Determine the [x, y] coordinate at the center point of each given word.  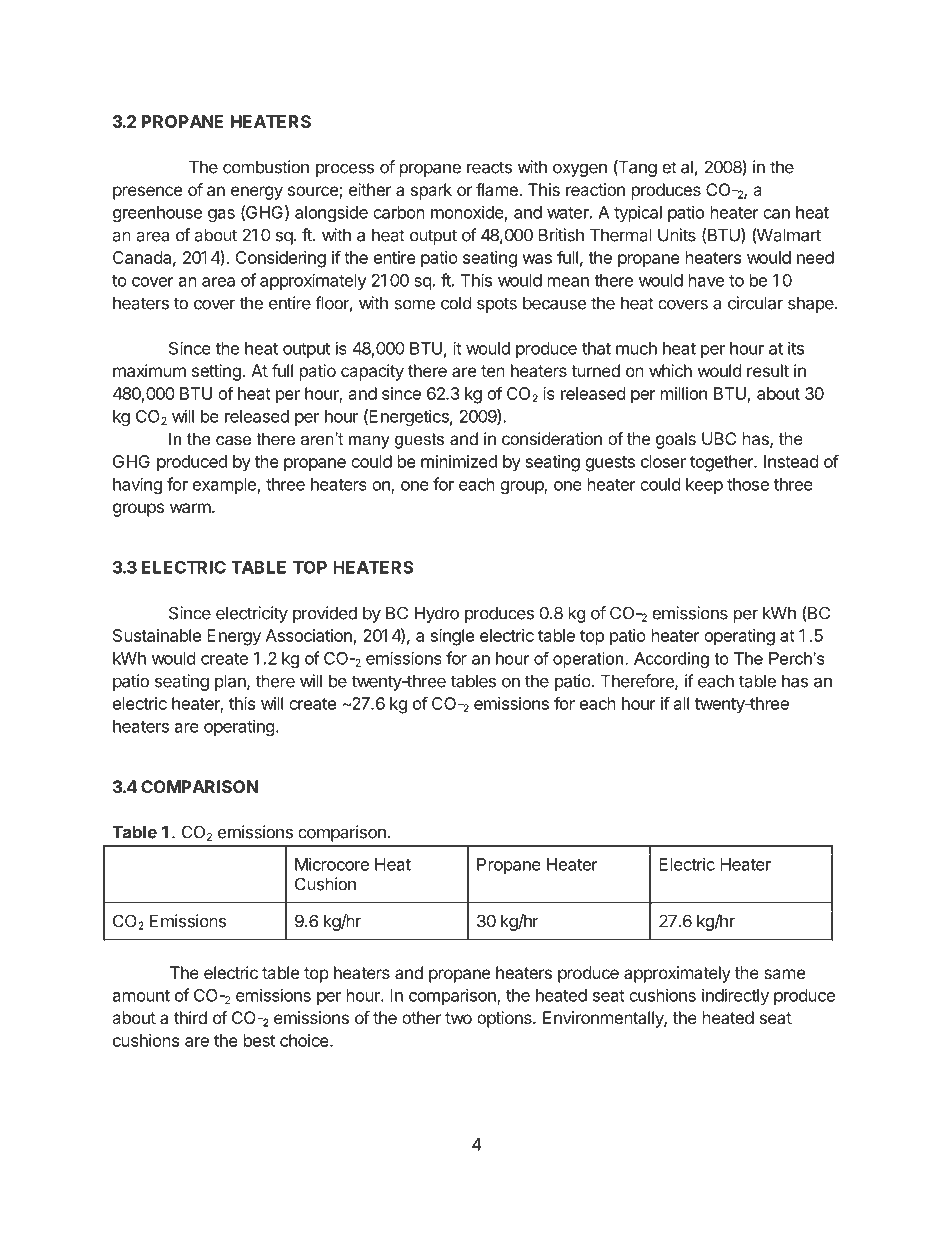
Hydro [437, 614]
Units [677, 235]
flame [498, 189]
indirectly [735, 996]
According [671, 660]
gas [221, 215]
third [190, 1017]
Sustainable [157, 635]
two [458, 1018]
